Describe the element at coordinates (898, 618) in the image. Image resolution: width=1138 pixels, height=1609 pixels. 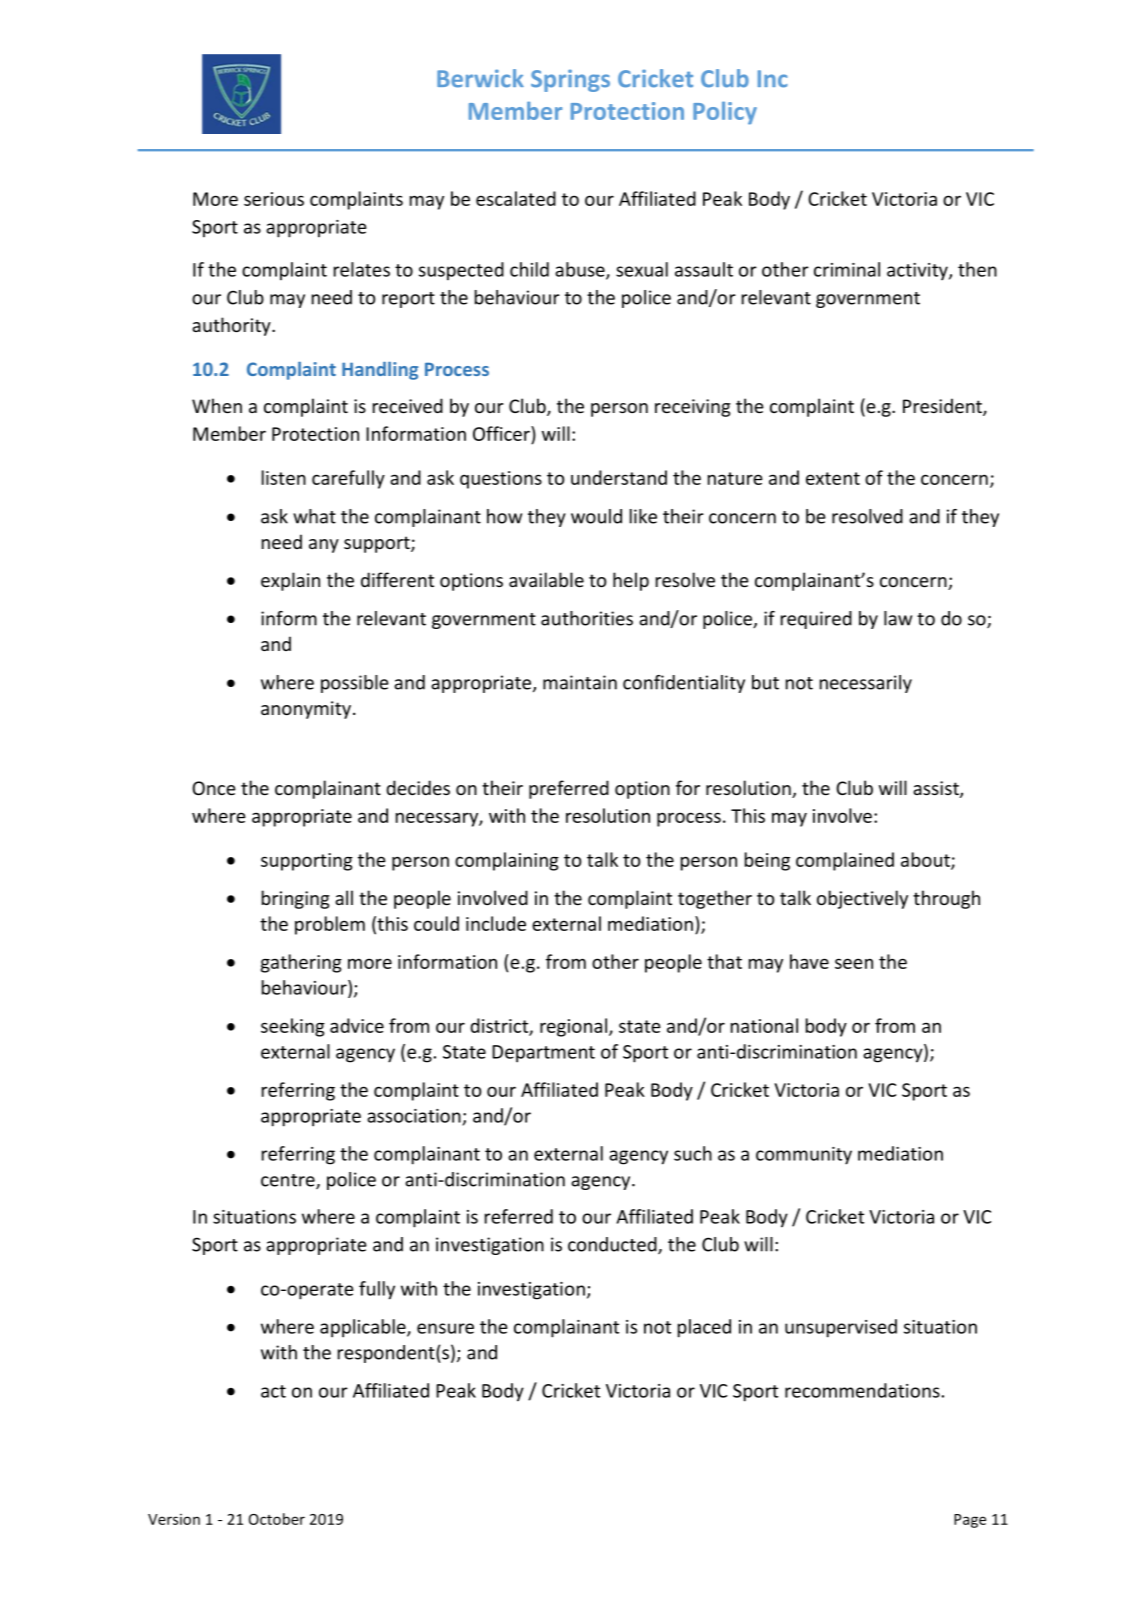
I see `law` at that location.
